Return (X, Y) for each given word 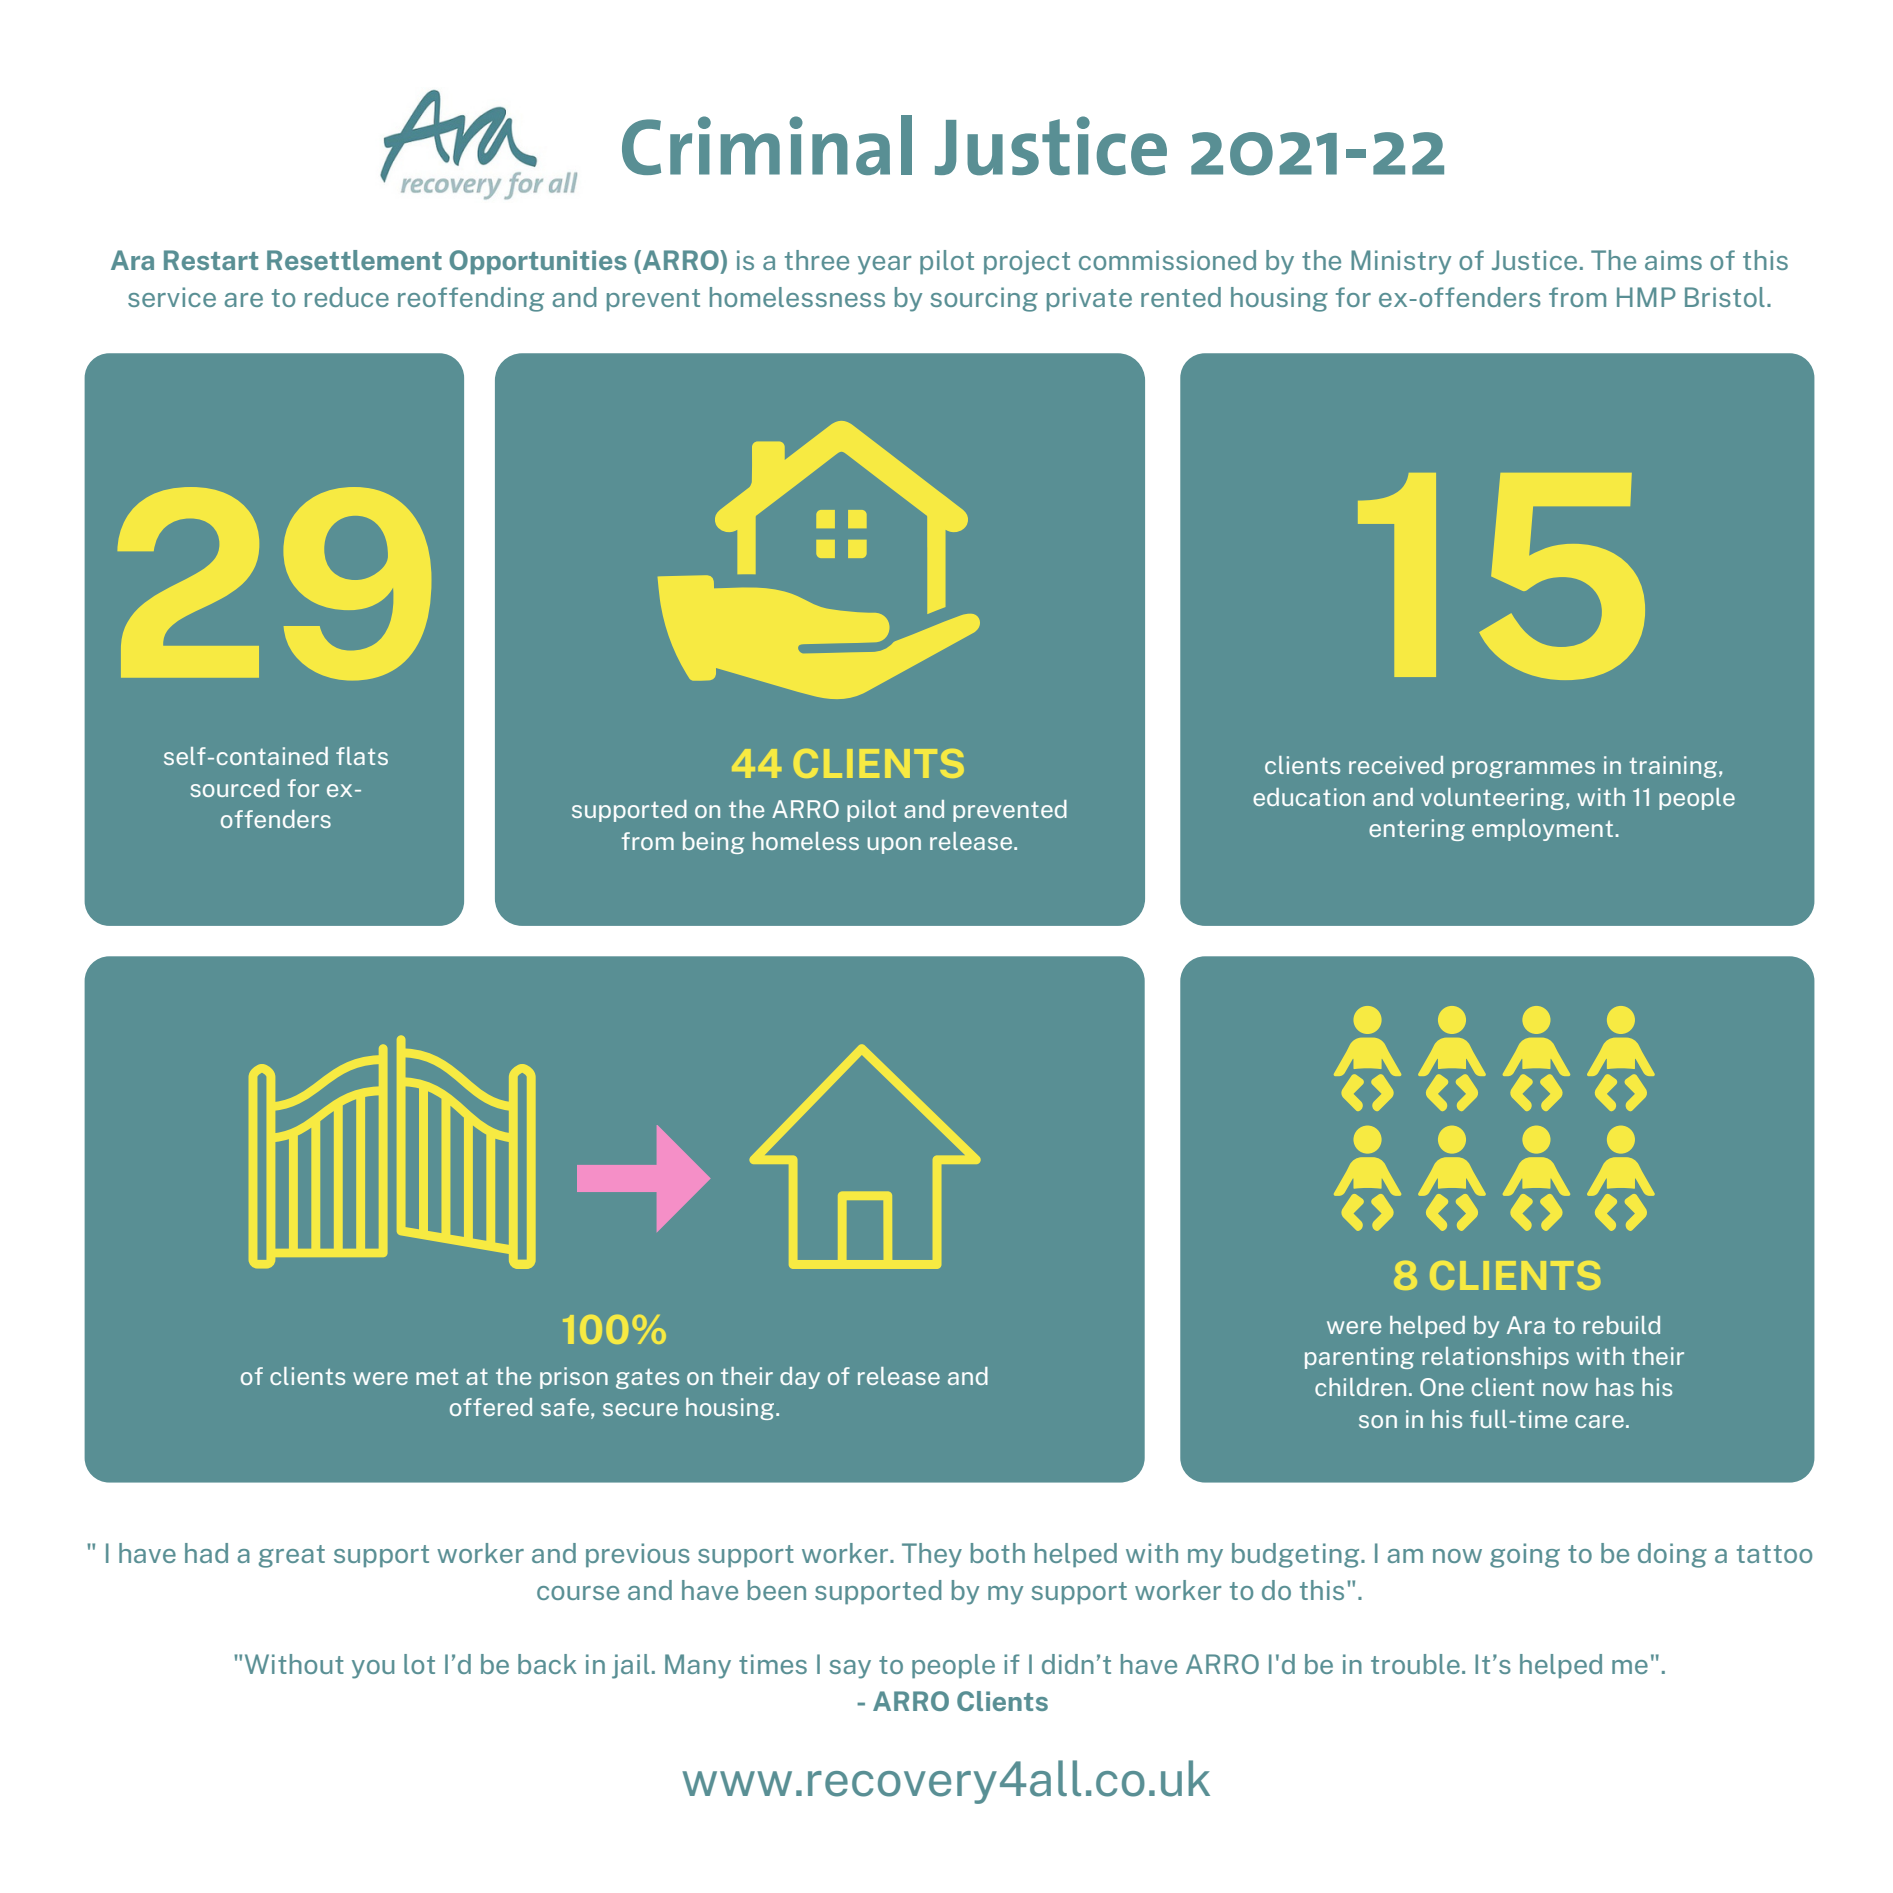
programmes (1523, 769)
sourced (234, 788)
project (1027, 262)
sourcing (984, 299)
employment (1542, 830)
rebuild (1621, 1325)
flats (362, 756)
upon (894, 845)
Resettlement (354, 260)
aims (1673, 260)
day (800, 1378)
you (373, 1669)
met (437, 1376)
